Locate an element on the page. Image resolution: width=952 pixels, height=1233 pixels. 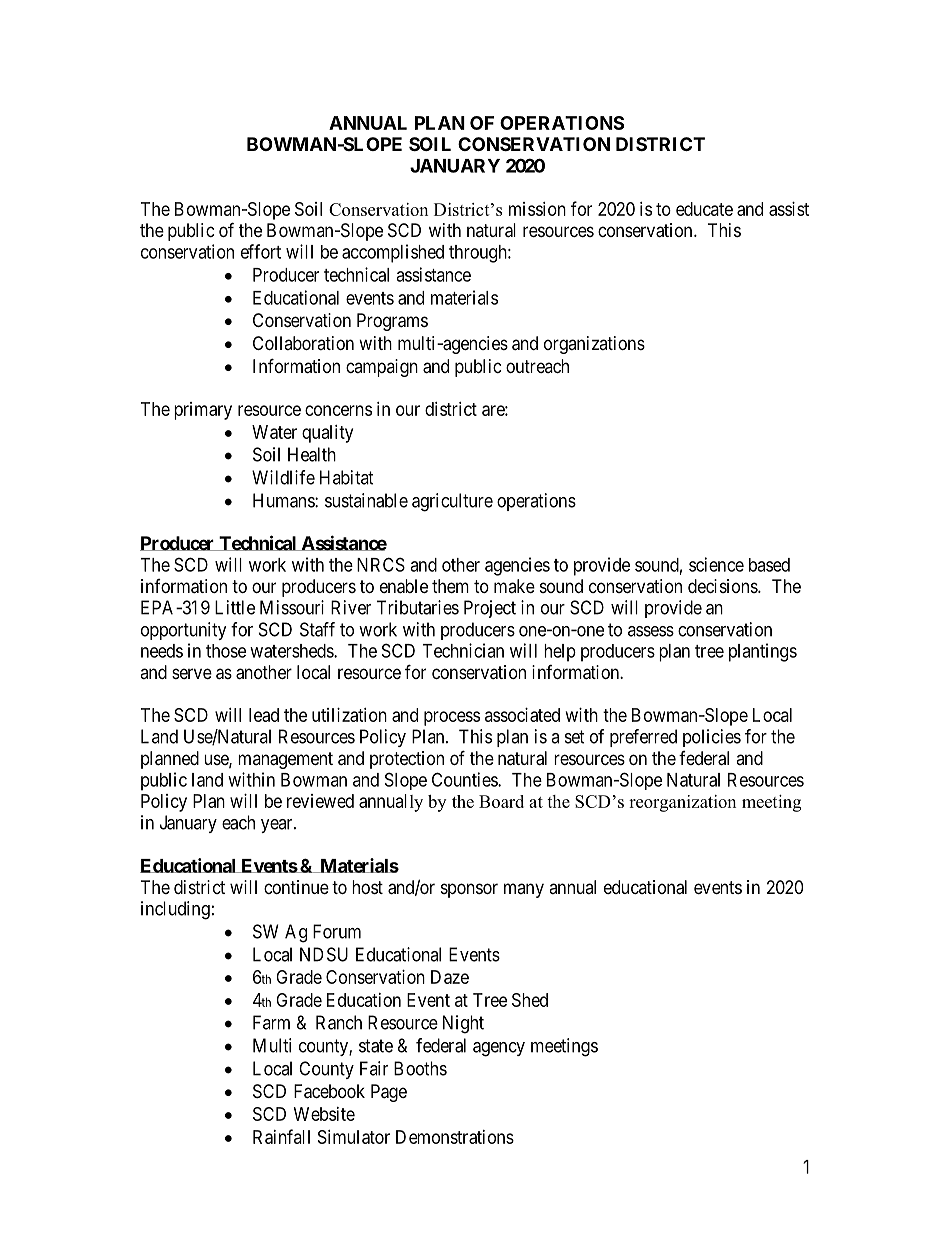
those is located at coordinates (226, 651).
